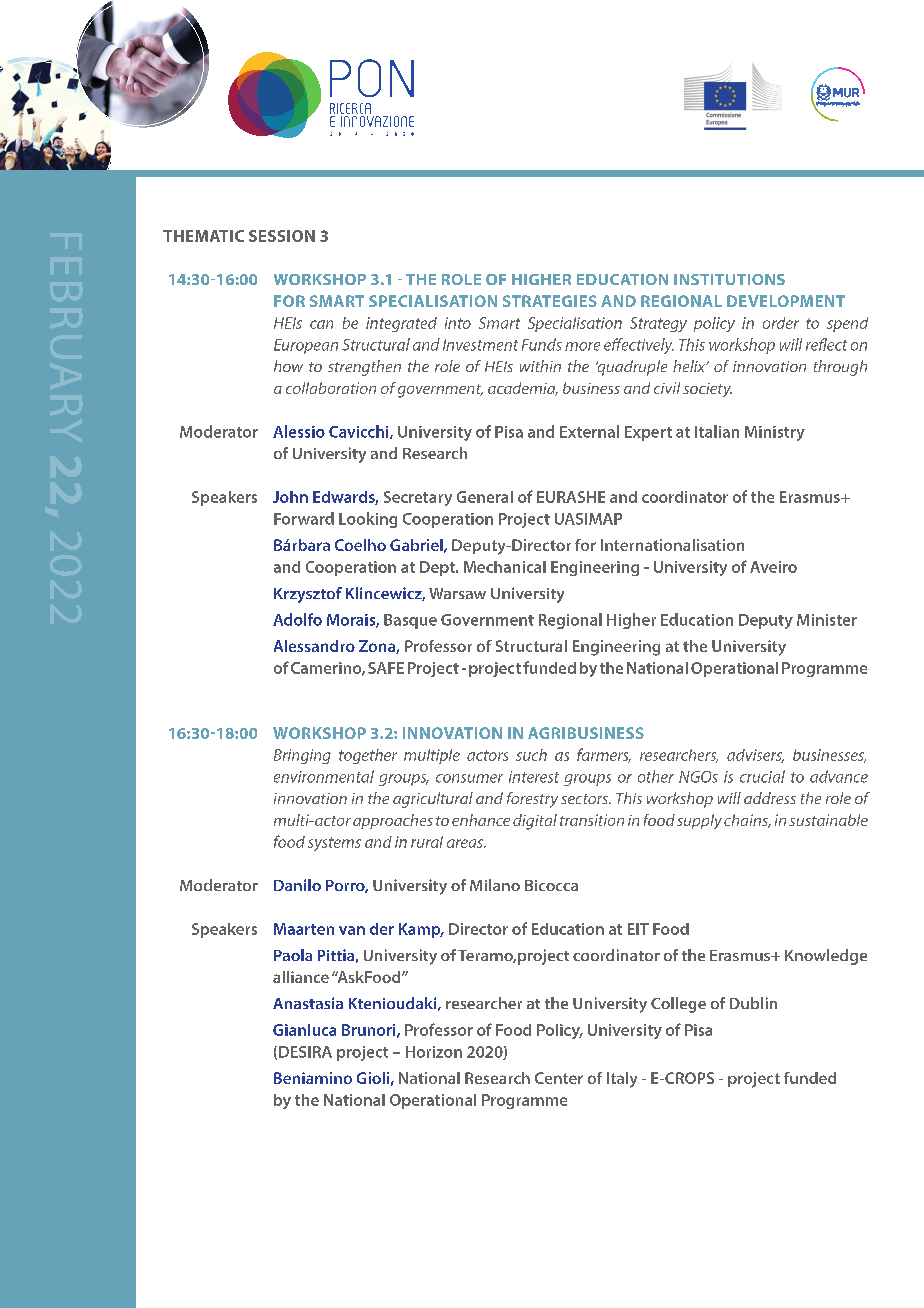 Image resolution: width=924 pixels, height=1308 pixels. What do you see at coordinates (324, 776) in the screenshot?
I see `environmental` at bounding box center [324, 776].
